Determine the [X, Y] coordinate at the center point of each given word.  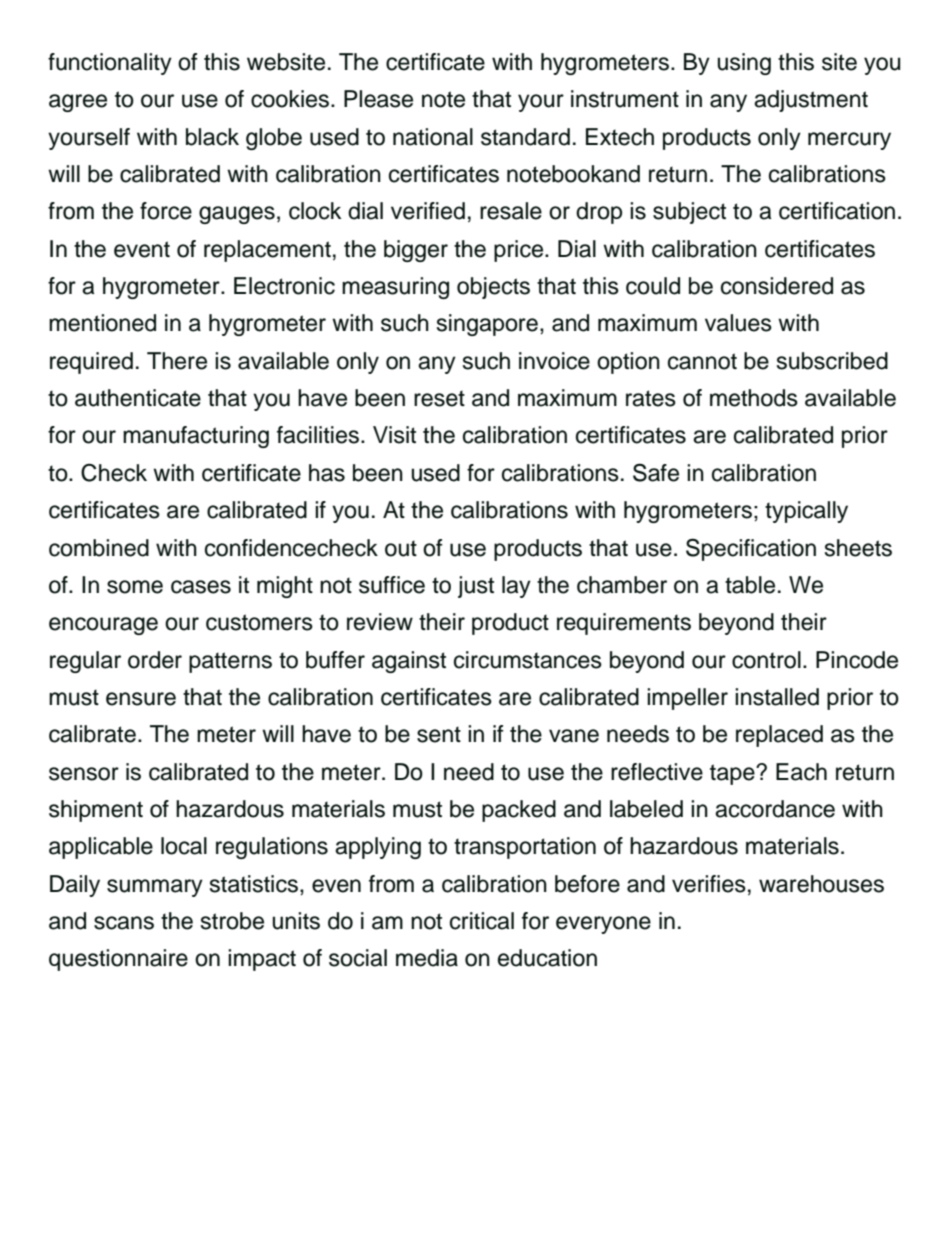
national [433, 137]
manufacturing [196, 437]
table [750, 585]
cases [201, 587]
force [166, 211]
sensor [84, 774]
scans [124, 923]
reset [439, 398]
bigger [416, 251]
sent [439, 734]
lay [516, 587]
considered [777, 286]
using [744, 64]
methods [754, 398]
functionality [110, 64]
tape [733, 774]
